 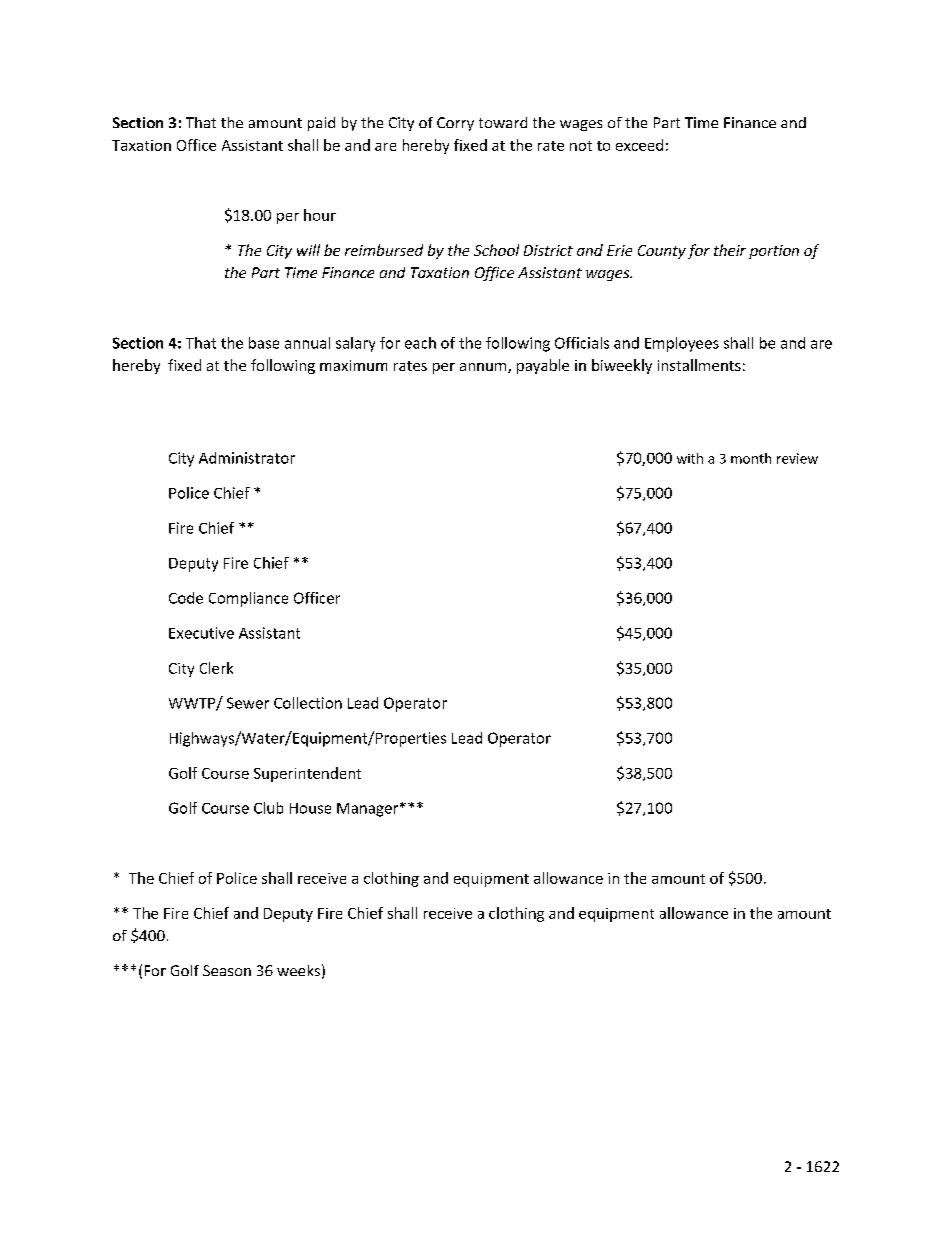 What do you see at coordinates (639, 145) in the screenshot?
I see `exceed` at bounding box center [639, 145].
